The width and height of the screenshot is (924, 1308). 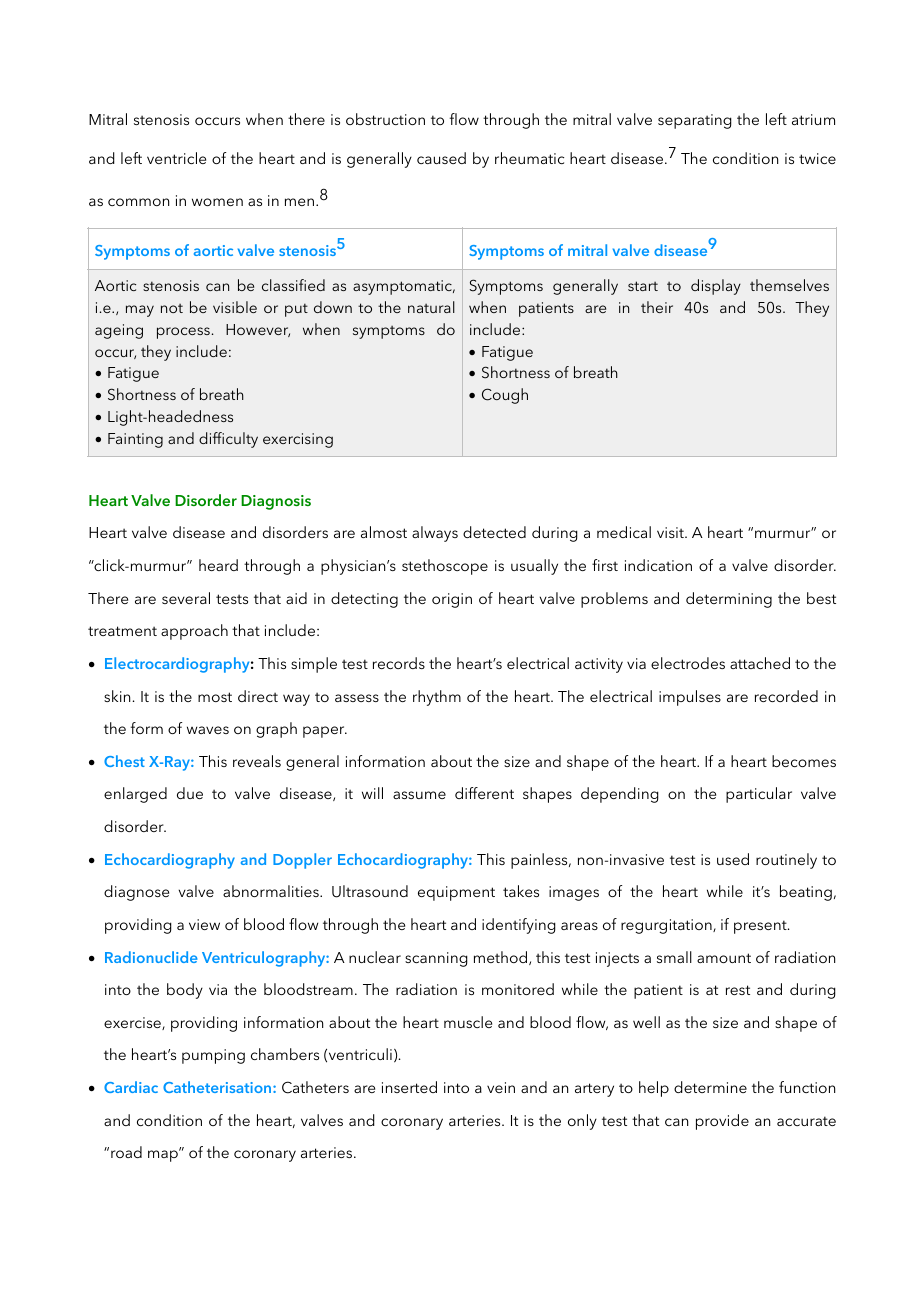 What do you see at coordinates (722, 1122) in the screenshot?
I see `provide` at bounding box center [722, 1122].
